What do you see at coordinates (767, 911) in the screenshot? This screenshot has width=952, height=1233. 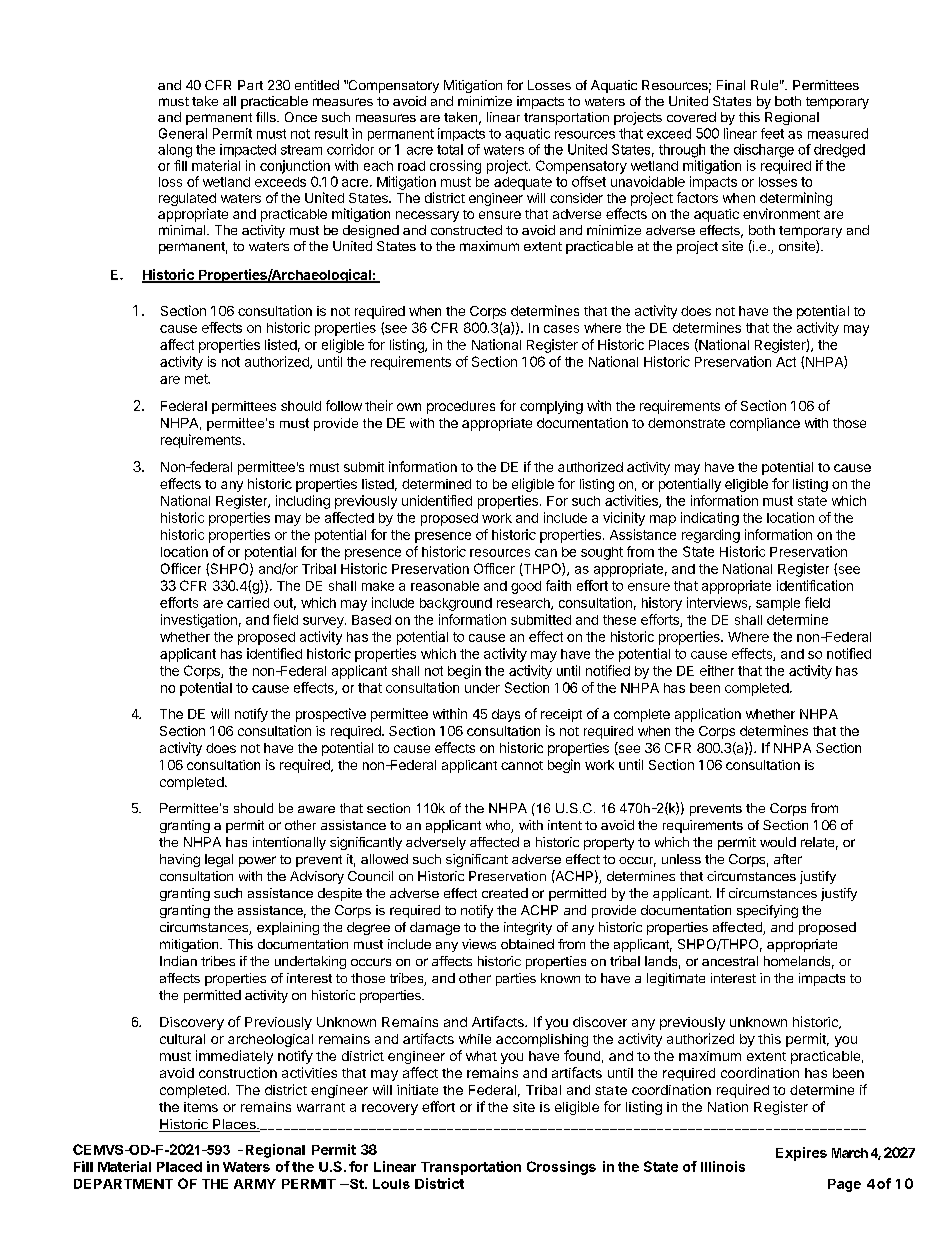 I see `specifying` at bounding box center [767, 911].
